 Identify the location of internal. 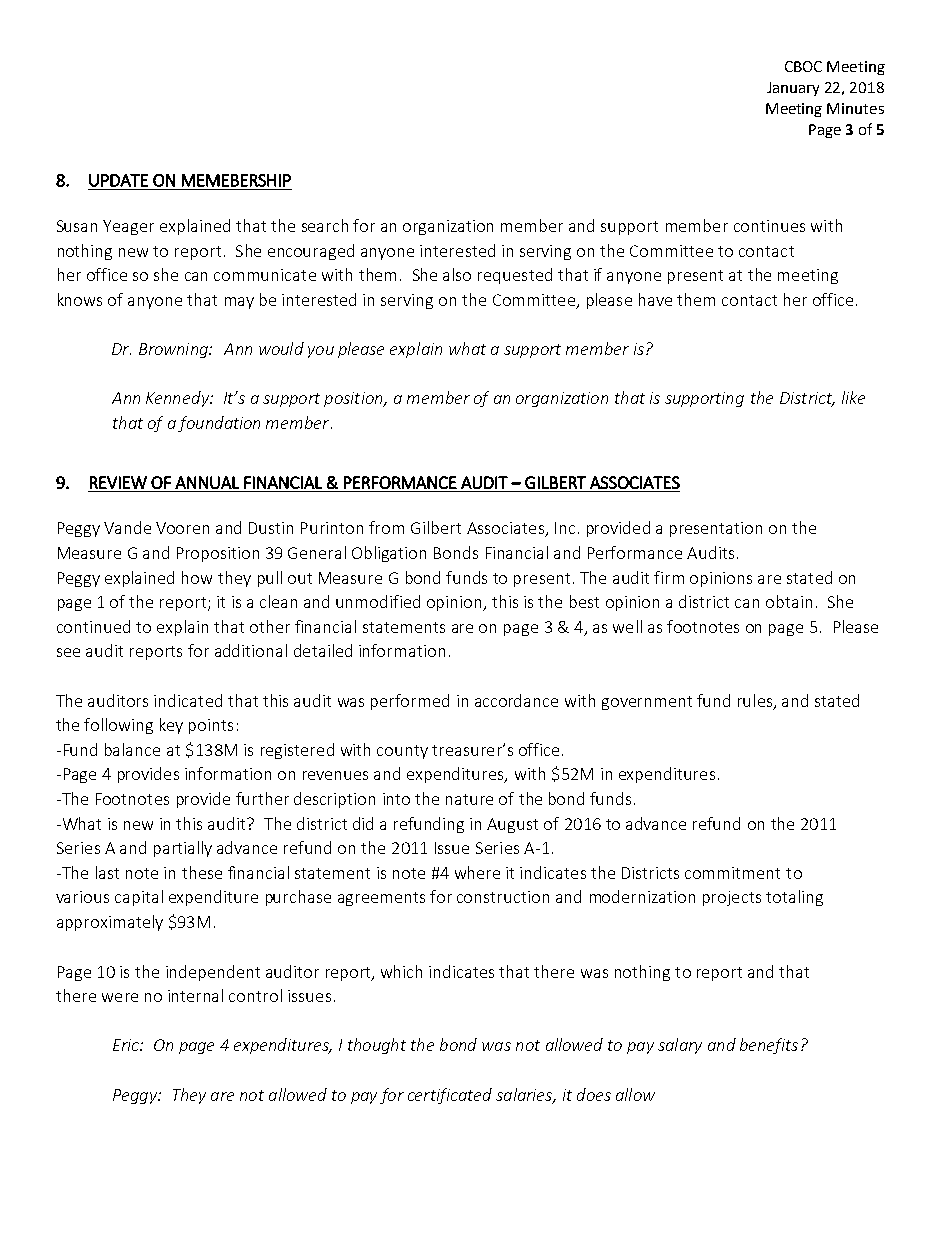
(195, 995).
